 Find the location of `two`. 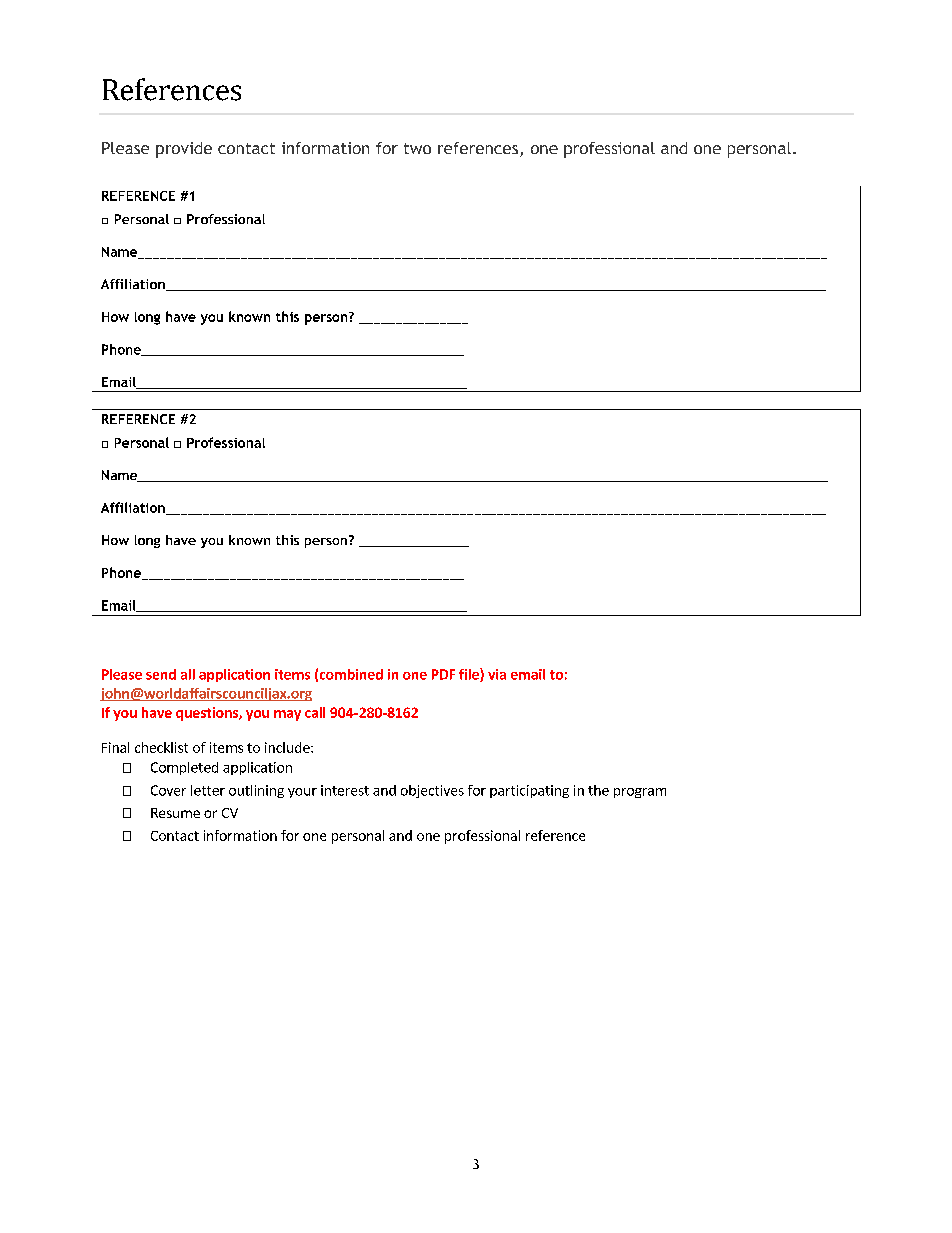

two is located at coordinates (417, 148).
